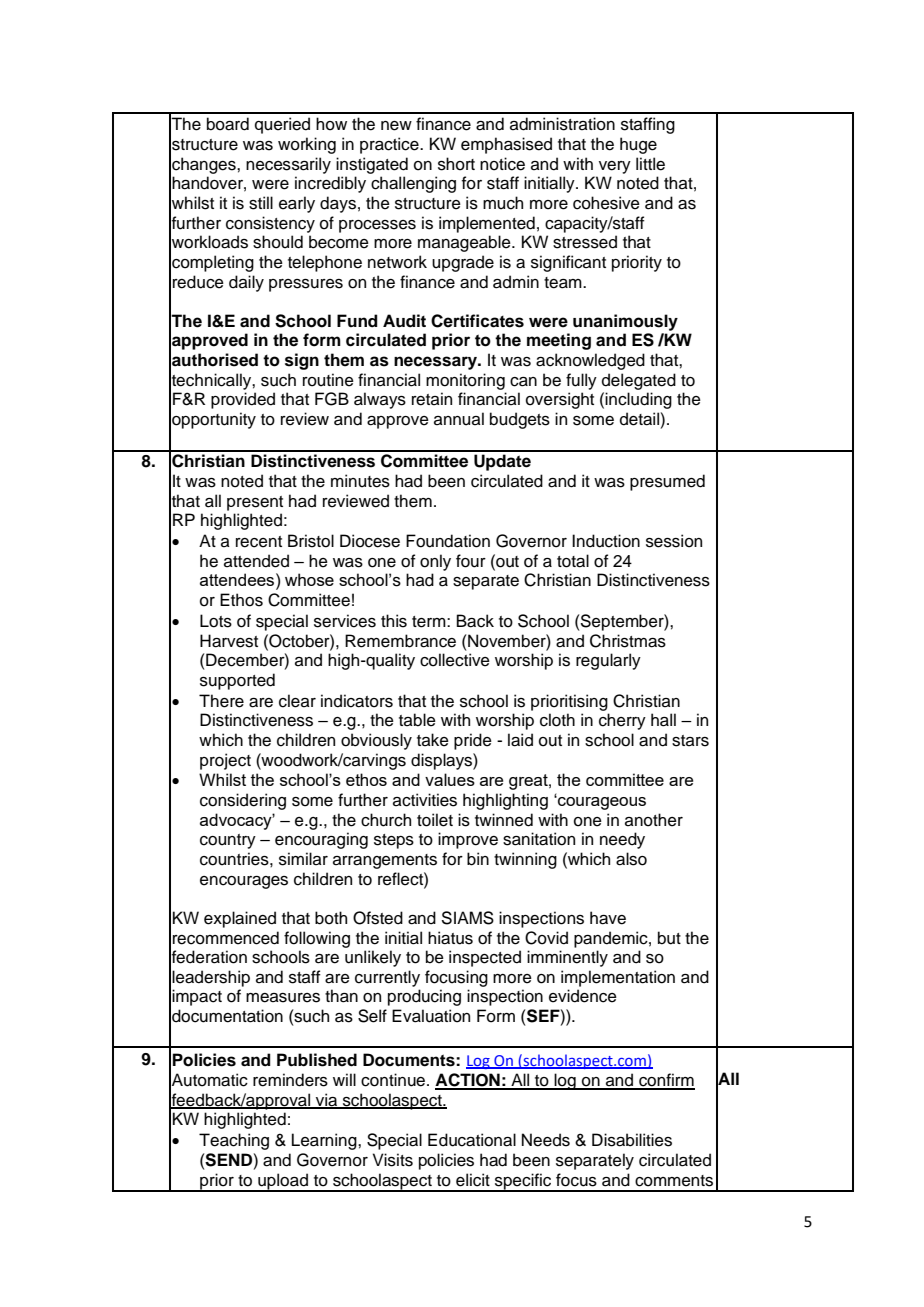 The height and width of the page is (1307, 924). What do you see at coordinates (638, 145) in the page?
I see `huge` at bounding box center [638, 145].
